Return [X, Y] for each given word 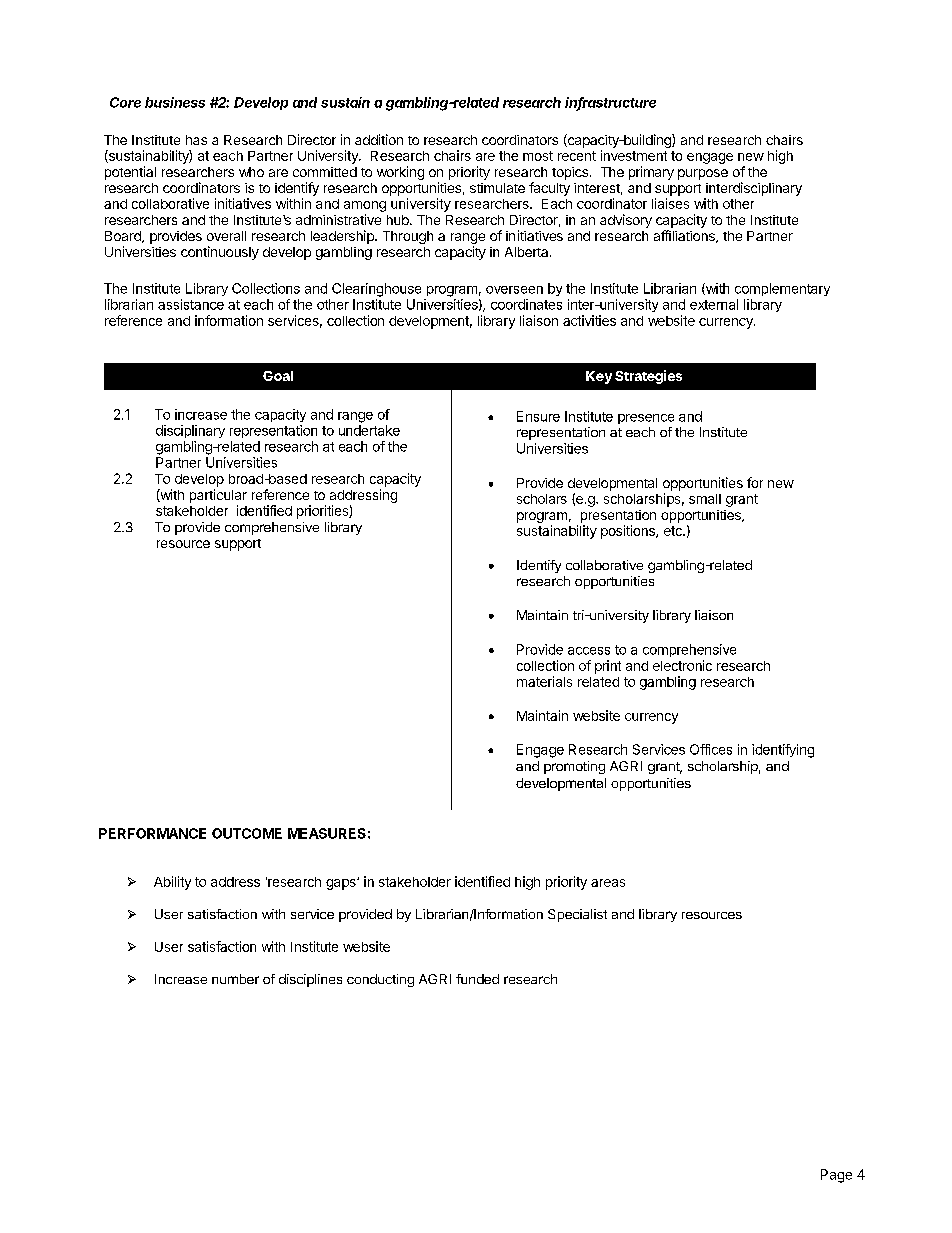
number [235, 979]
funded [477, 979]
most [538, 156]
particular [218, 496]
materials [544, 681]
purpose [703, 174]
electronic [682, 665]
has [196, 140]
